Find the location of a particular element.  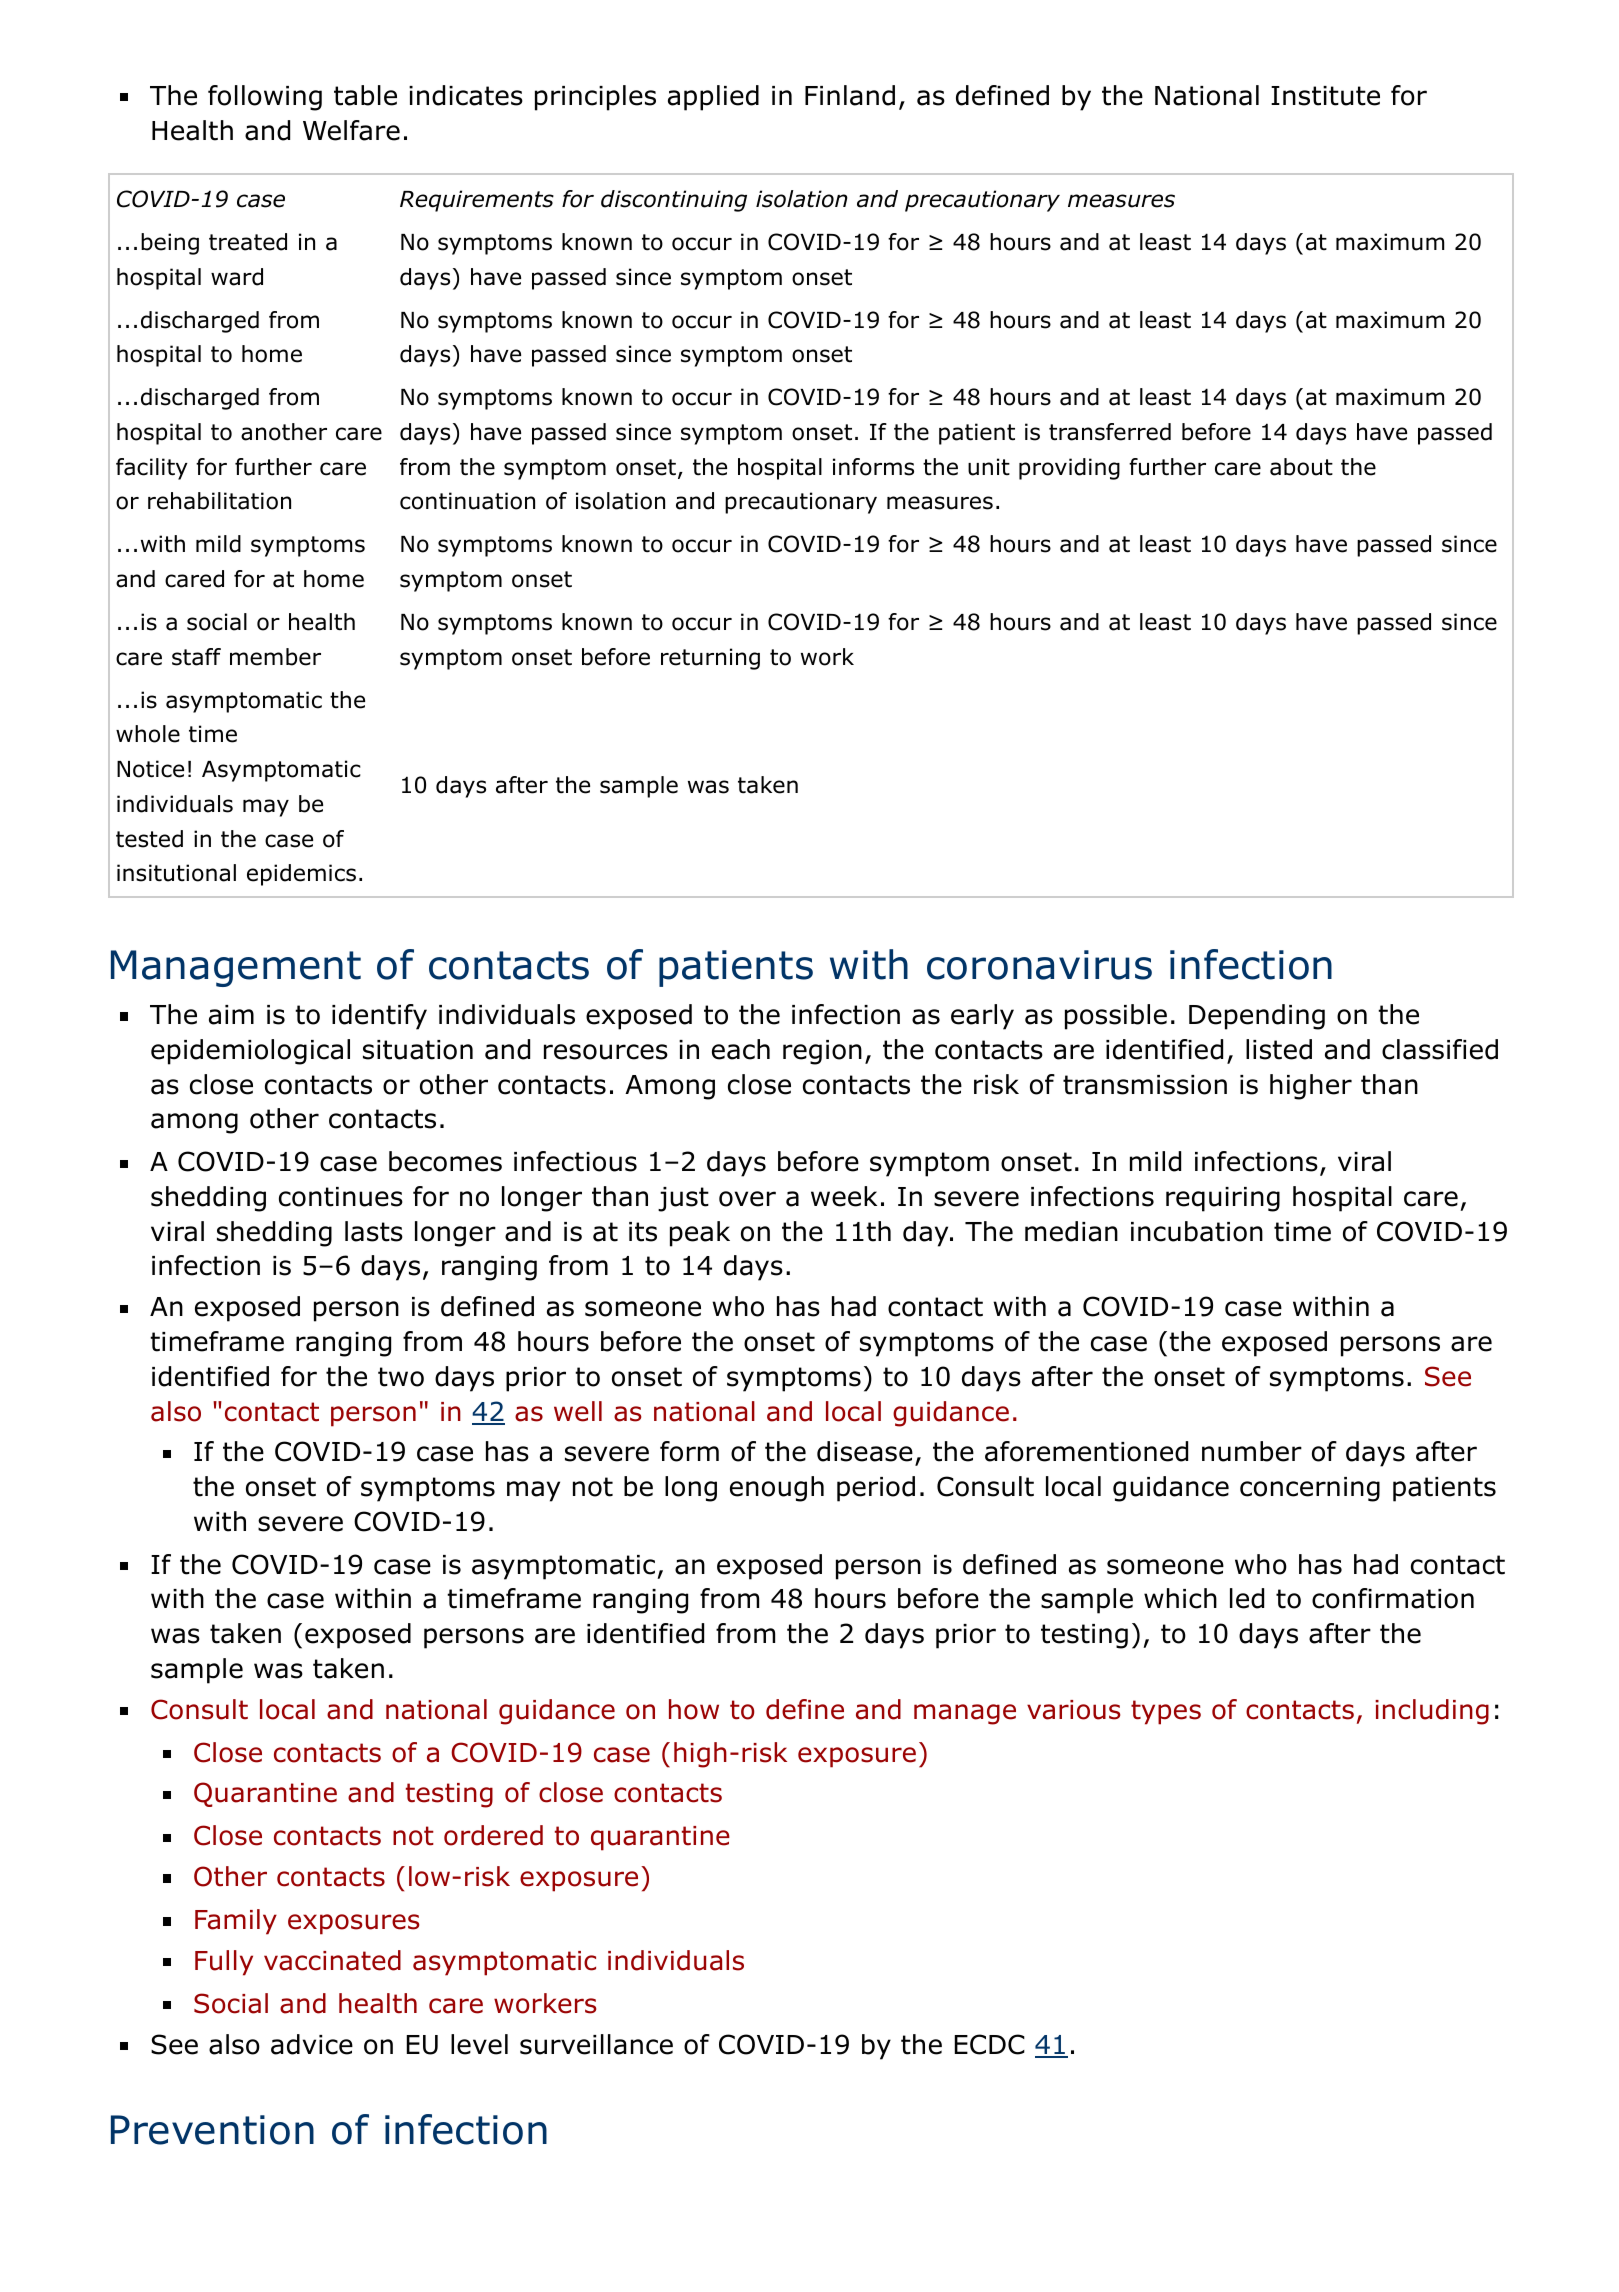

enough is located at coordinates (777, 1489).
